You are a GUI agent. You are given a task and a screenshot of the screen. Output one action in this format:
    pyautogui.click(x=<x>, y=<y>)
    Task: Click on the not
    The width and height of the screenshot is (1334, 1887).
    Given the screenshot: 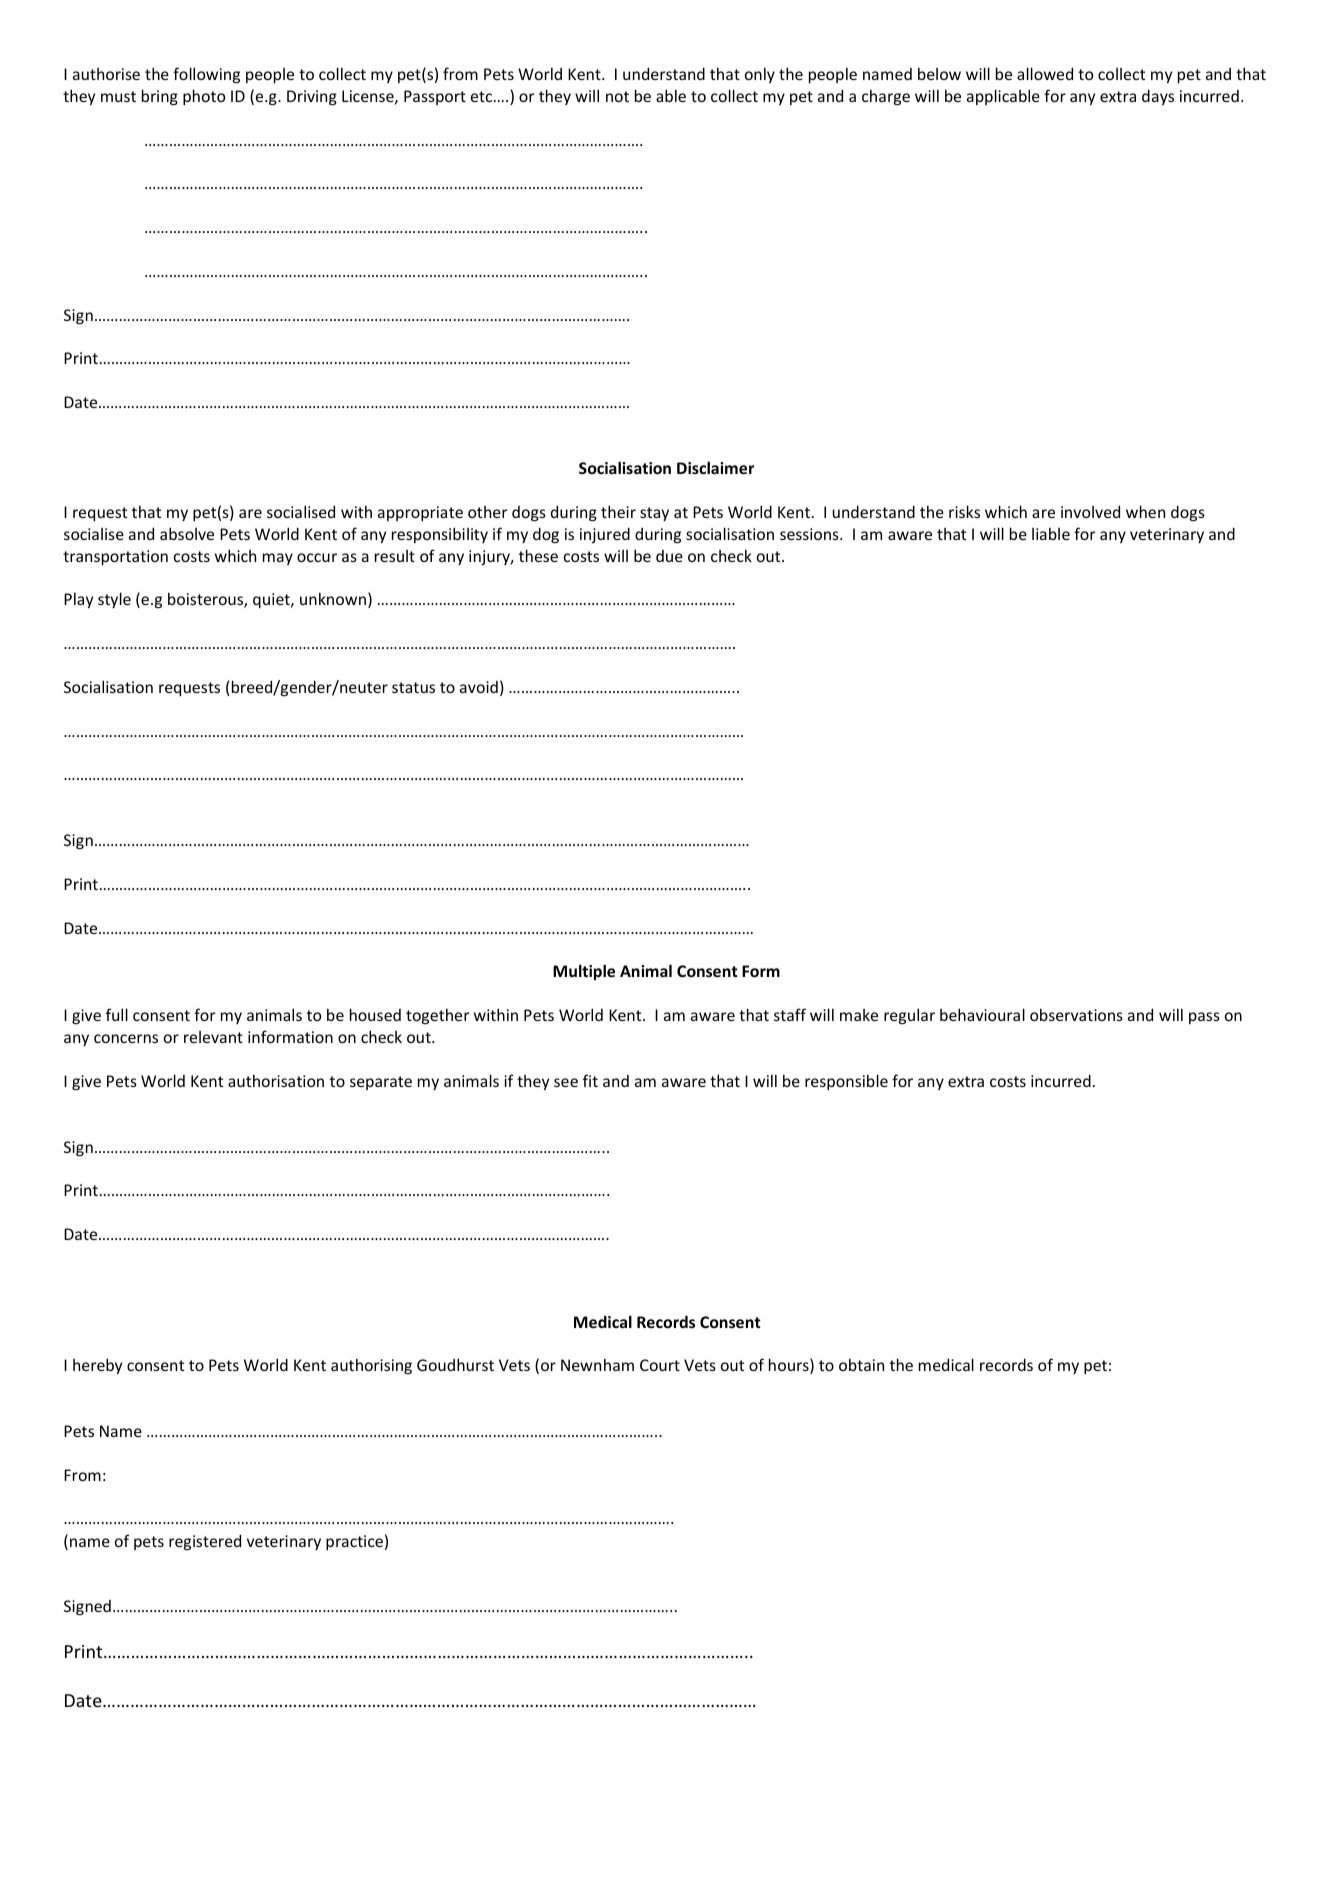 What is the action you would take?
    pyautogui.click(x=617, y=96)
